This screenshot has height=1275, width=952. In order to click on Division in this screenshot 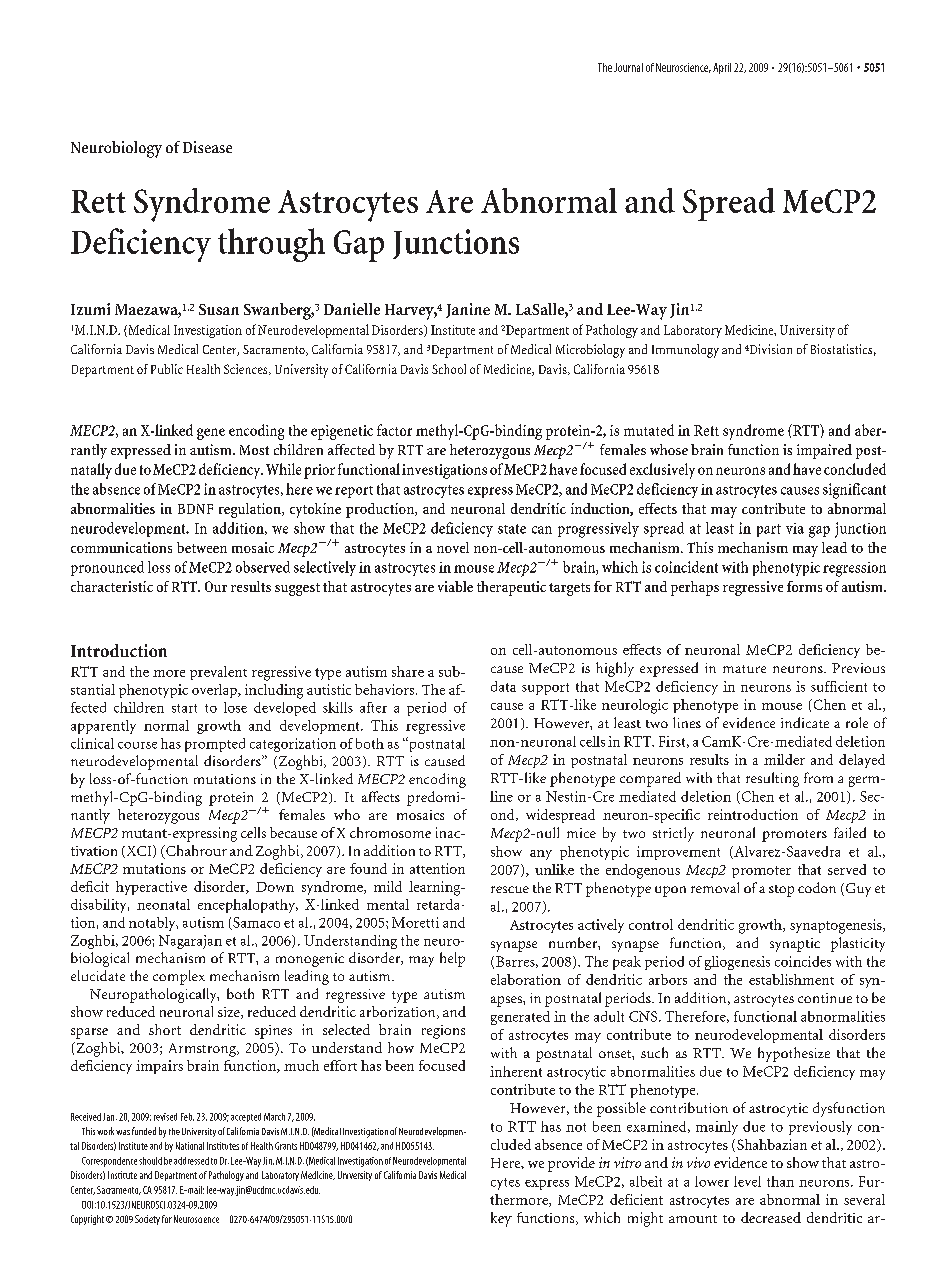, I will do `click(771, 349)`.
